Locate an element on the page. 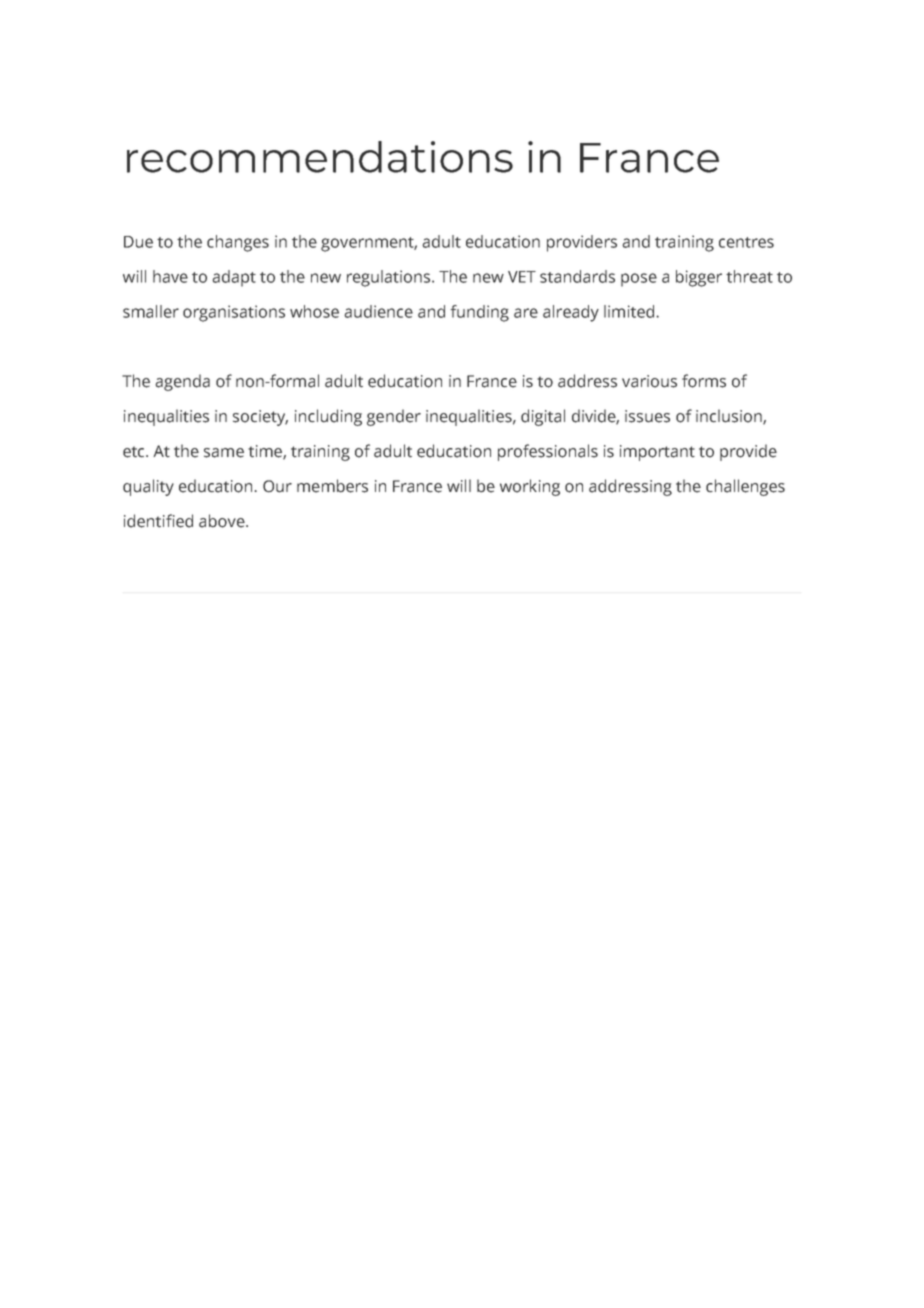 Image resolution: width=924 pixels, height=1308 pixels. gender is located at coordinates (394, 417).
